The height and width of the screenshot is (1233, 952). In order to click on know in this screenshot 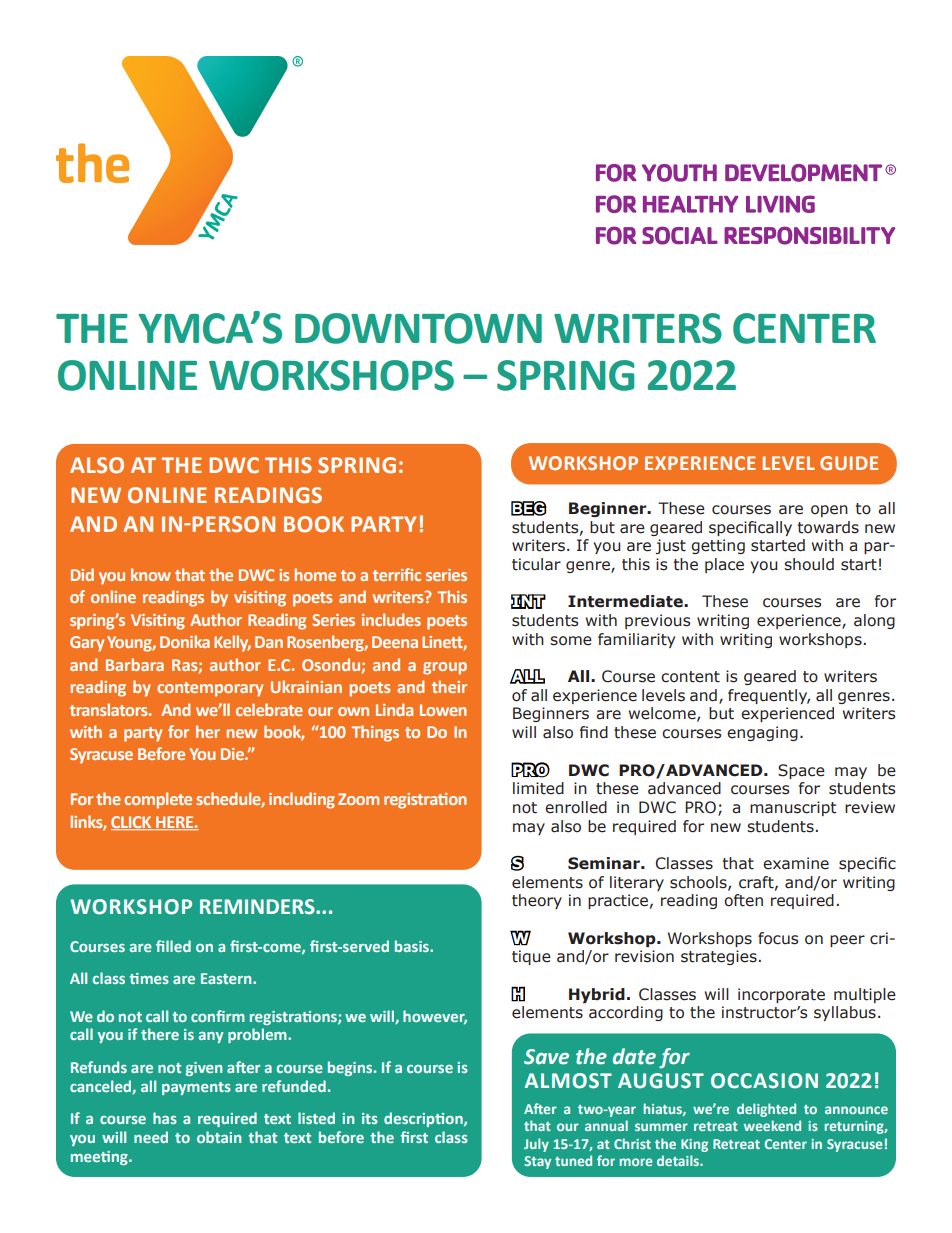, I will do `click(151, 574)`.
